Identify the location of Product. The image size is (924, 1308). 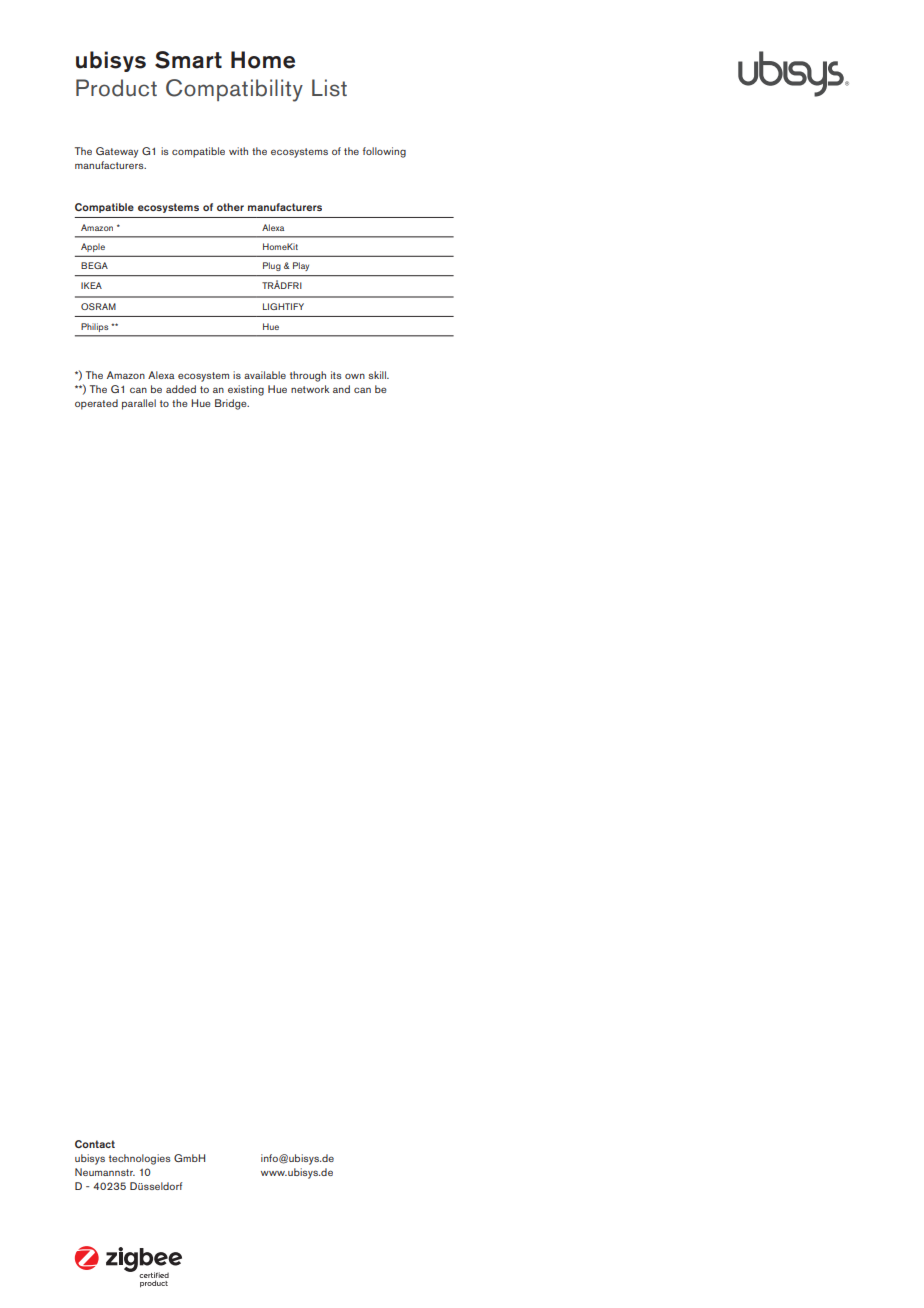
(116, 88).
